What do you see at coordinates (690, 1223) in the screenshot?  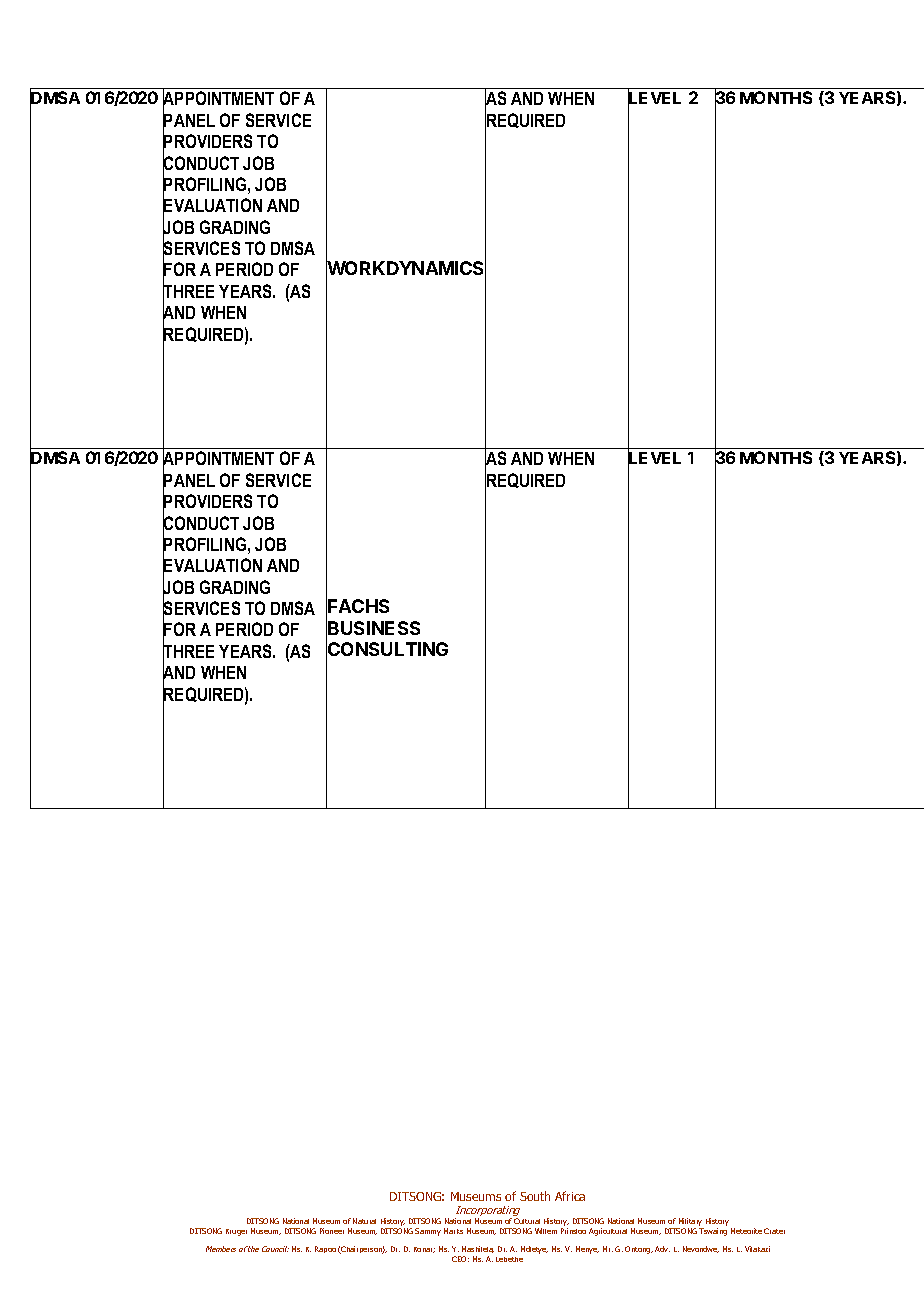 I see `Military` at bounding box center [690, 1223].
